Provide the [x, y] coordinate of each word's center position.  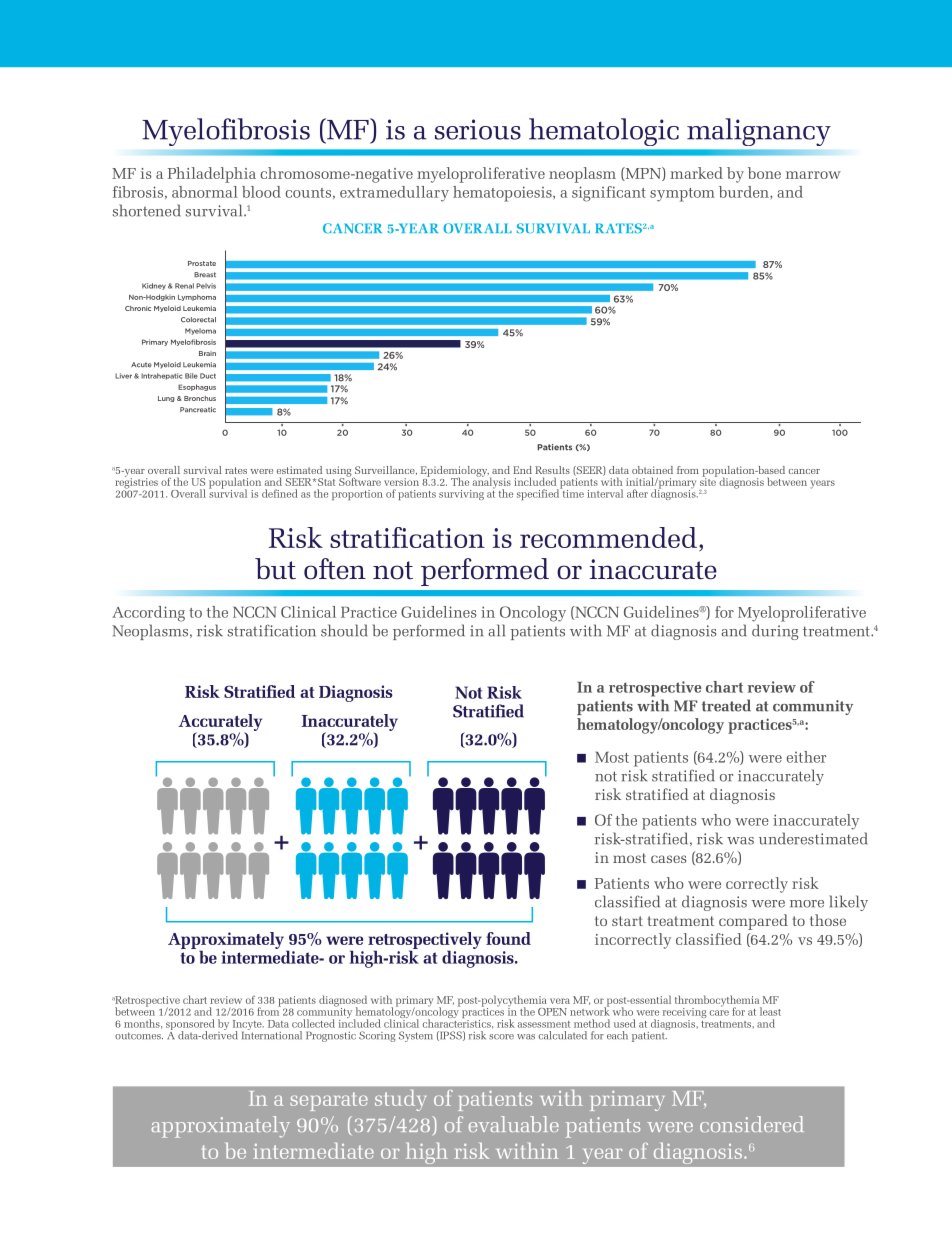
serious [478, 129]
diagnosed [343, 1002]
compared [753, 922]
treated [726, 705]
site [708, 481]
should [344, 630]
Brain [207, 353]
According [148, 614]
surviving [461, 495]
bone [764, 173]
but [275, 569]
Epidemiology [455, 472]
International [272, 1034]
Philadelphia [212, 175]
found [508, 938]
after [637, 493]
